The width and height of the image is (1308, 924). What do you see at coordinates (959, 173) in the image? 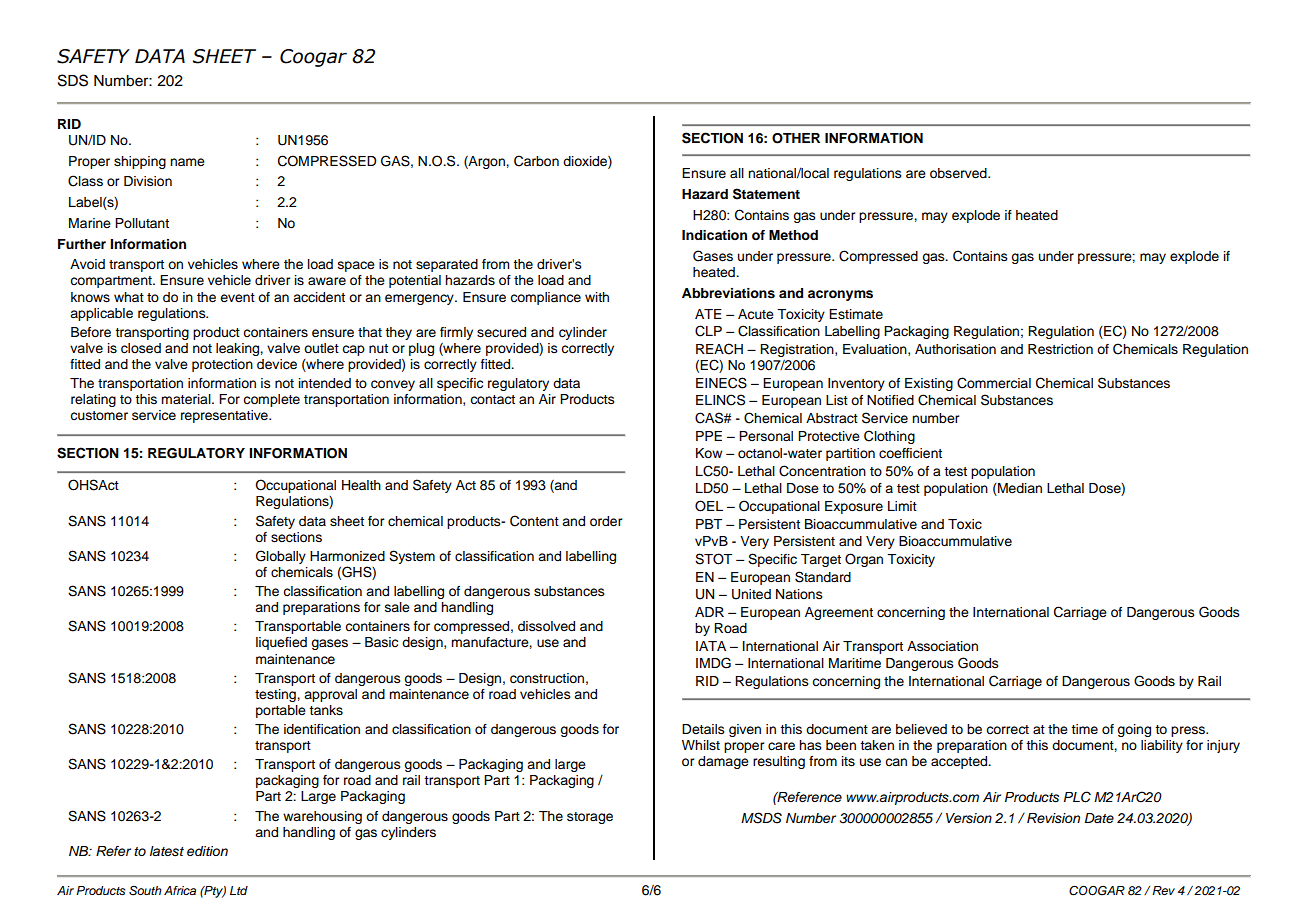
I see `observed` at bounding box center [959, 173].
